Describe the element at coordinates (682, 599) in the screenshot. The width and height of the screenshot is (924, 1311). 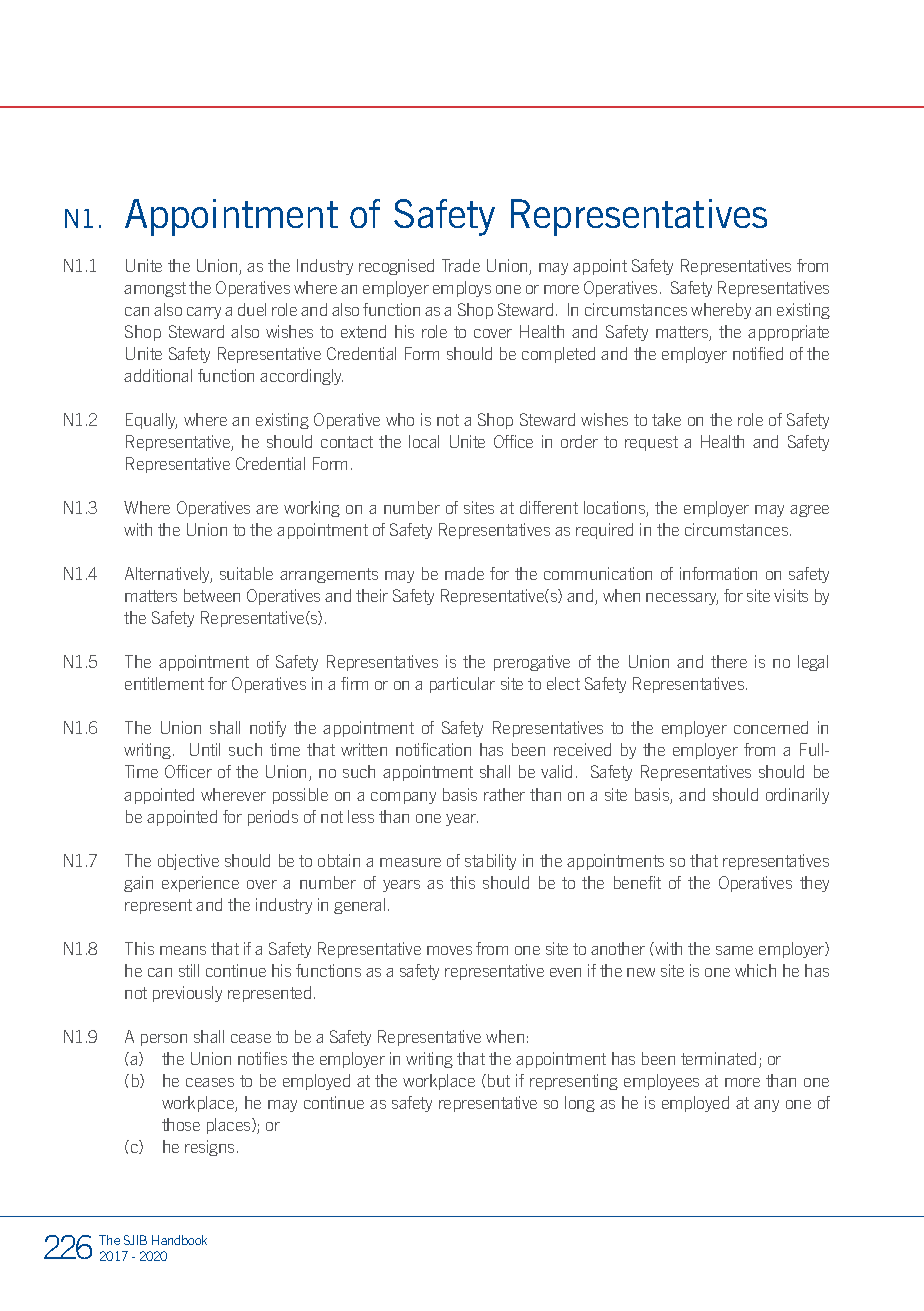
I see `necessary` at that location.
